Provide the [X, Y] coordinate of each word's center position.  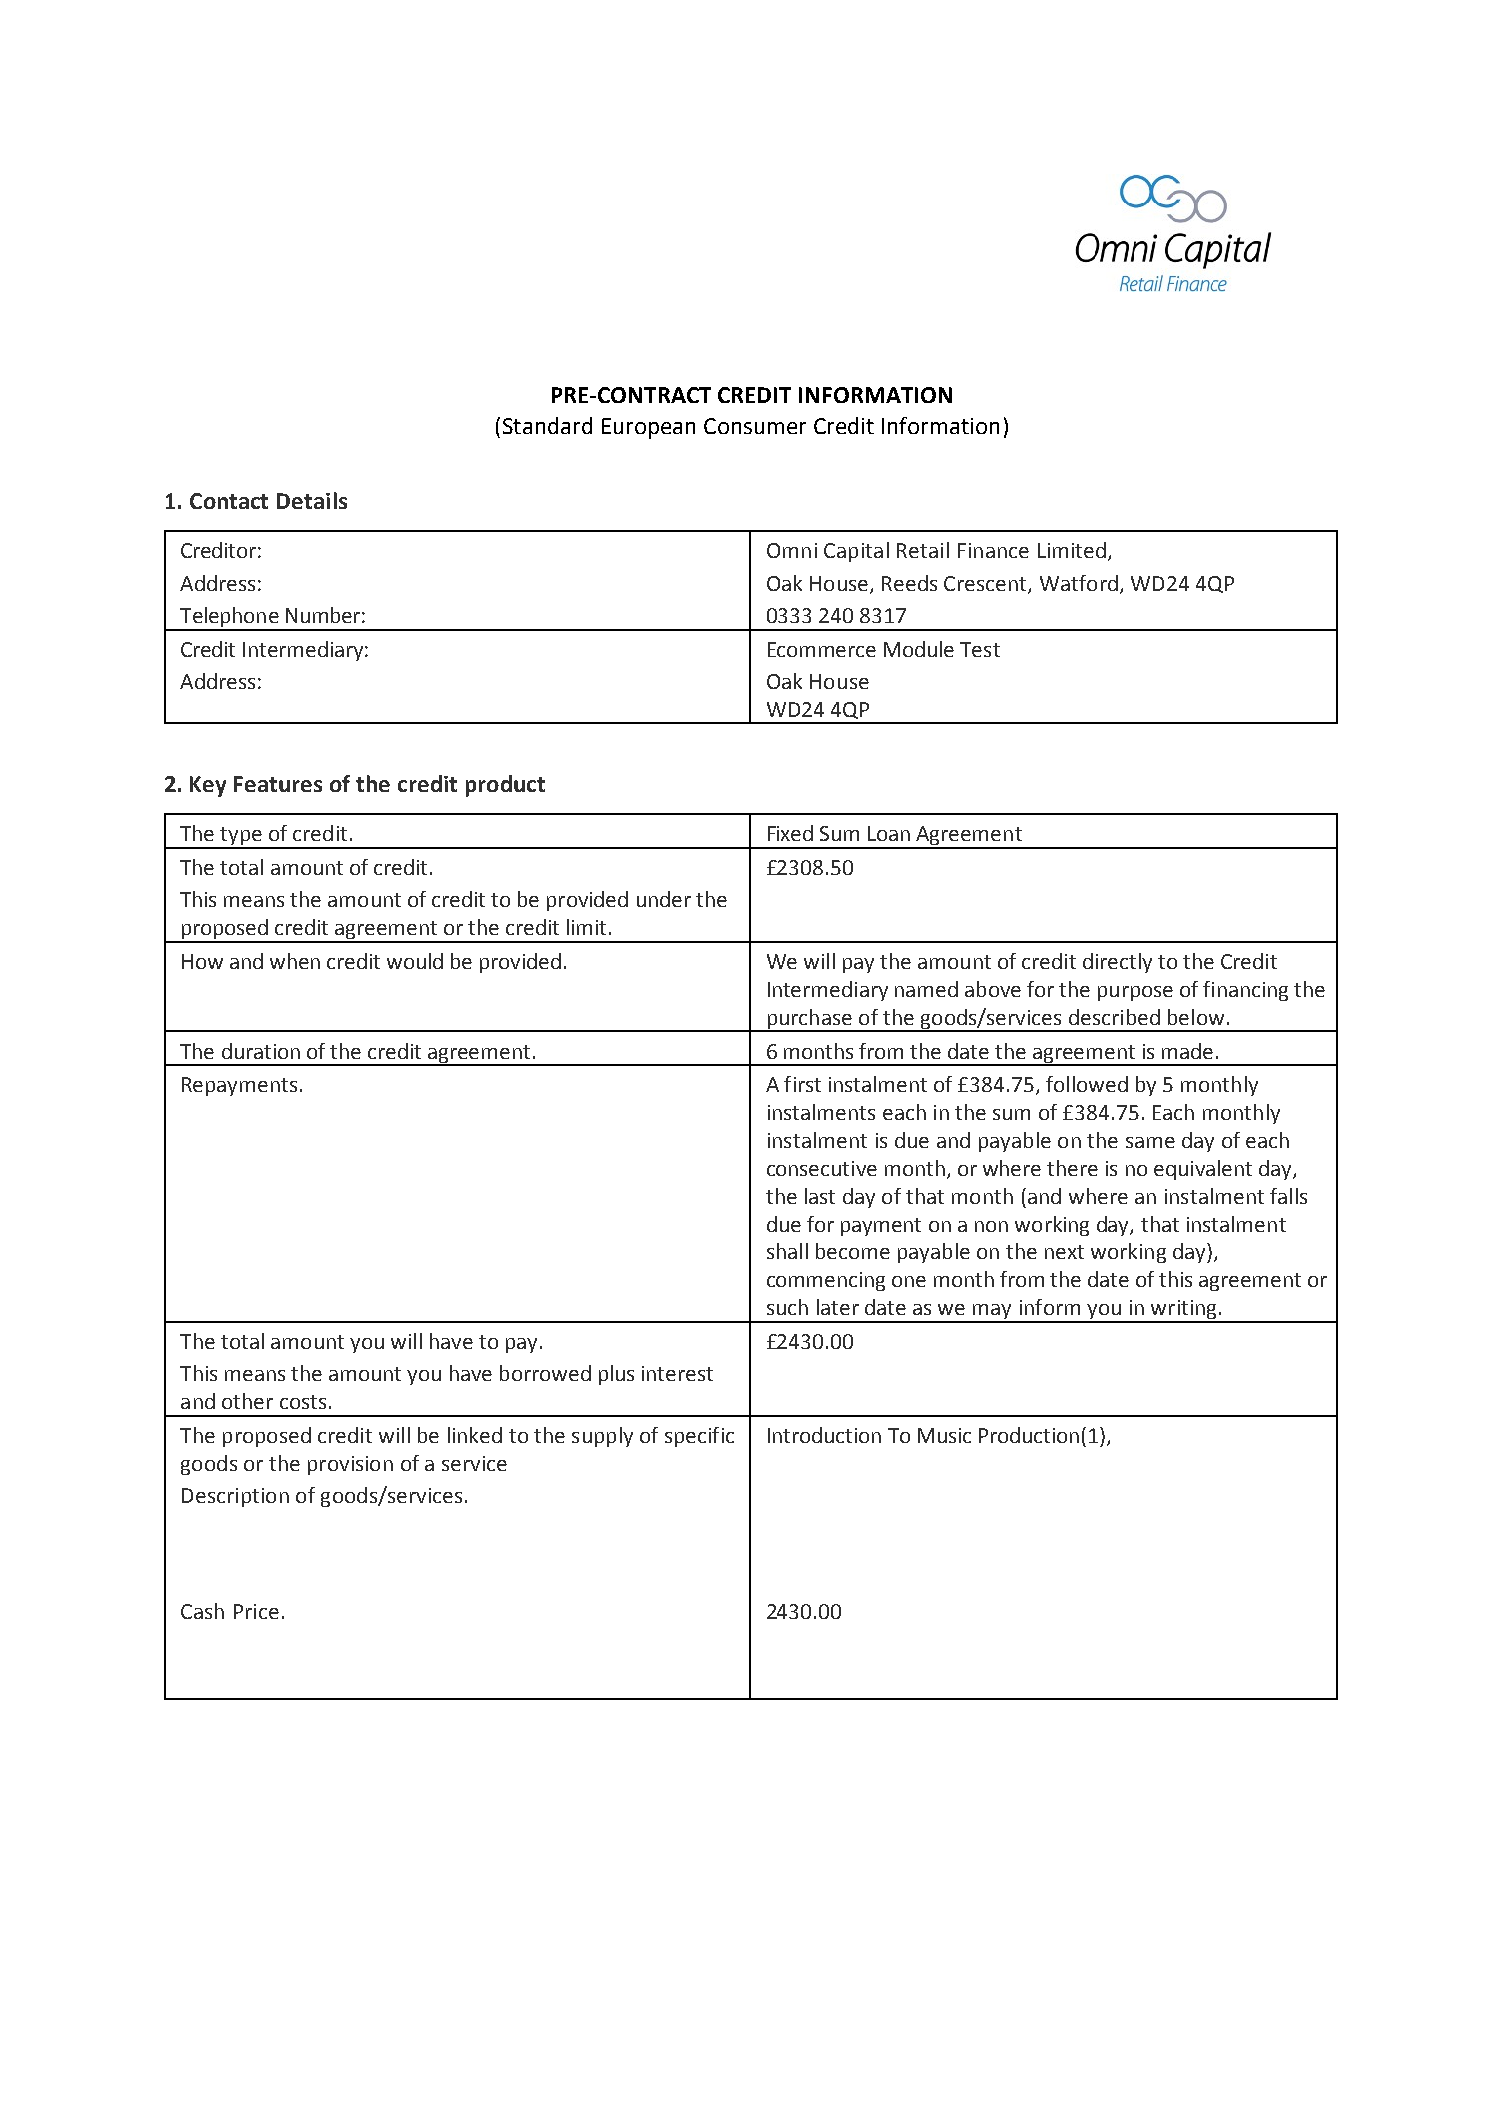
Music [944, 1435]
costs [303, 1402]
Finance [993, 550]
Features [278, 784]
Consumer [755, 426]
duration [261, 1051]
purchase [809, 1020]
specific [699, 1437]
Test [980, 649]
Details [312, 500]
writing [1184, 1311]
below [1196, 1017]
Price [256, 1611]
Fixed [790, 833]
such [787, 1307]
